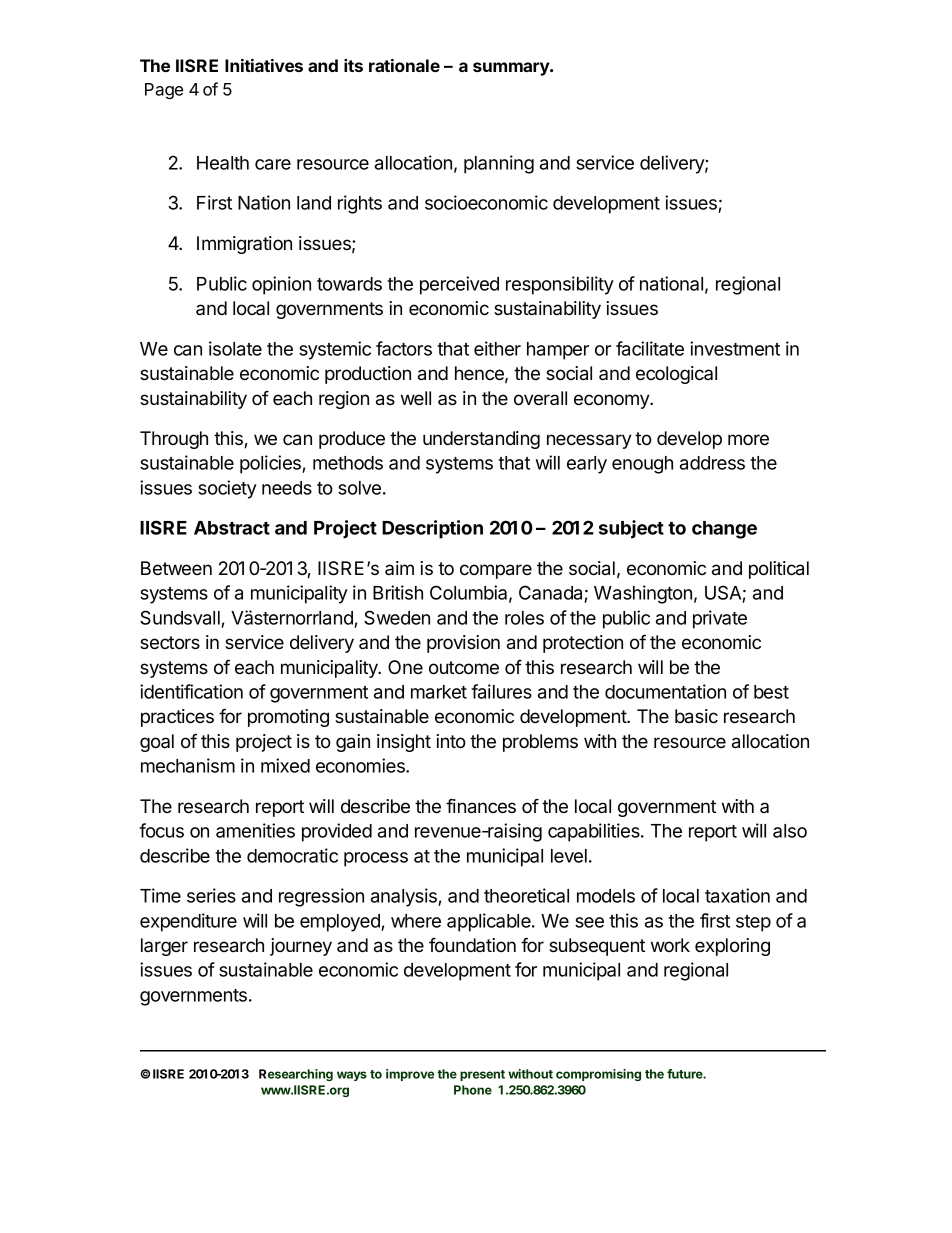 This document has height=1233, width=952. I want to click on present, so click(482, 1075).
